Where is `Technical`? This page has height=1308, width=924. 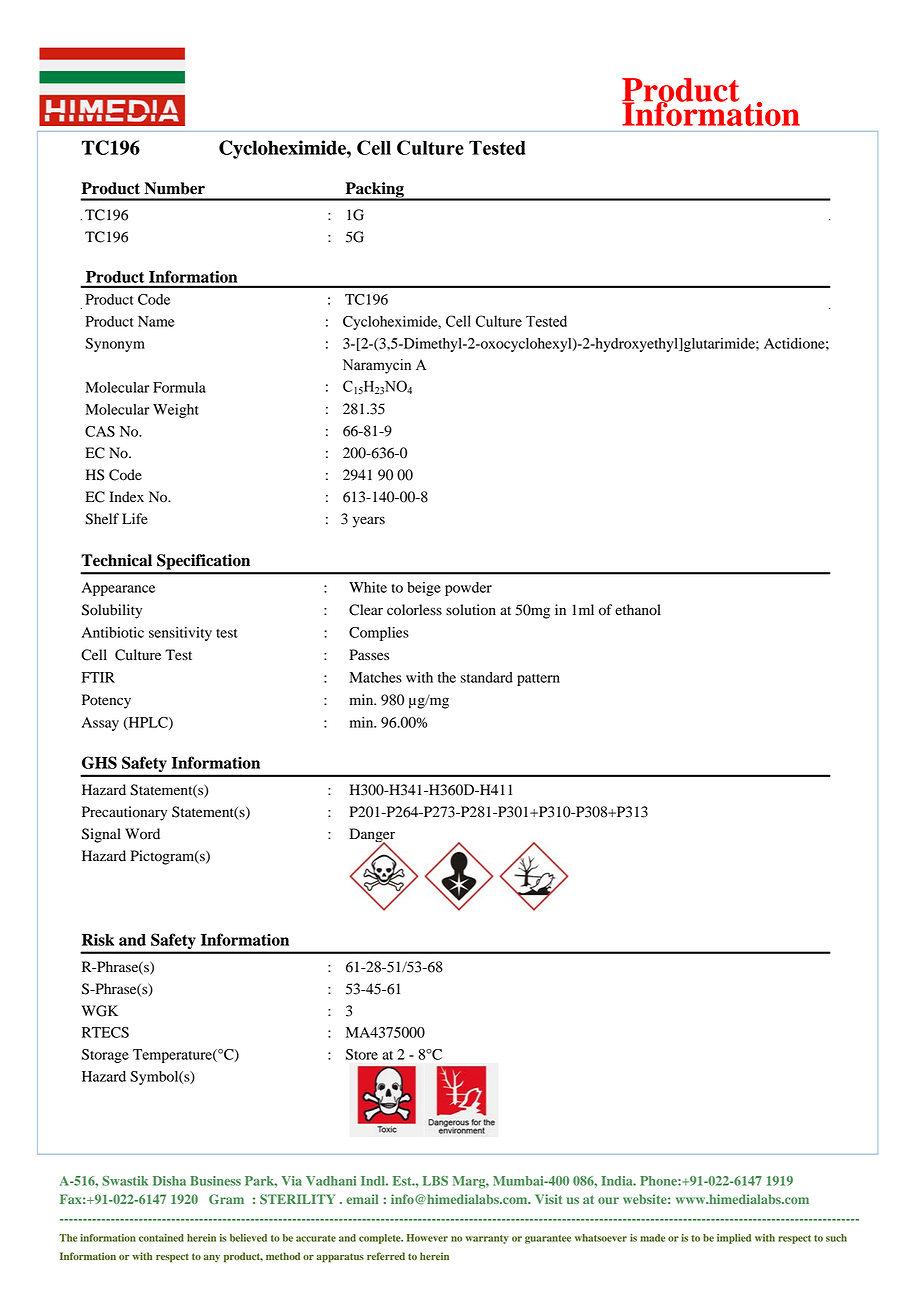 Technical is located at coordinates (116, 560).
